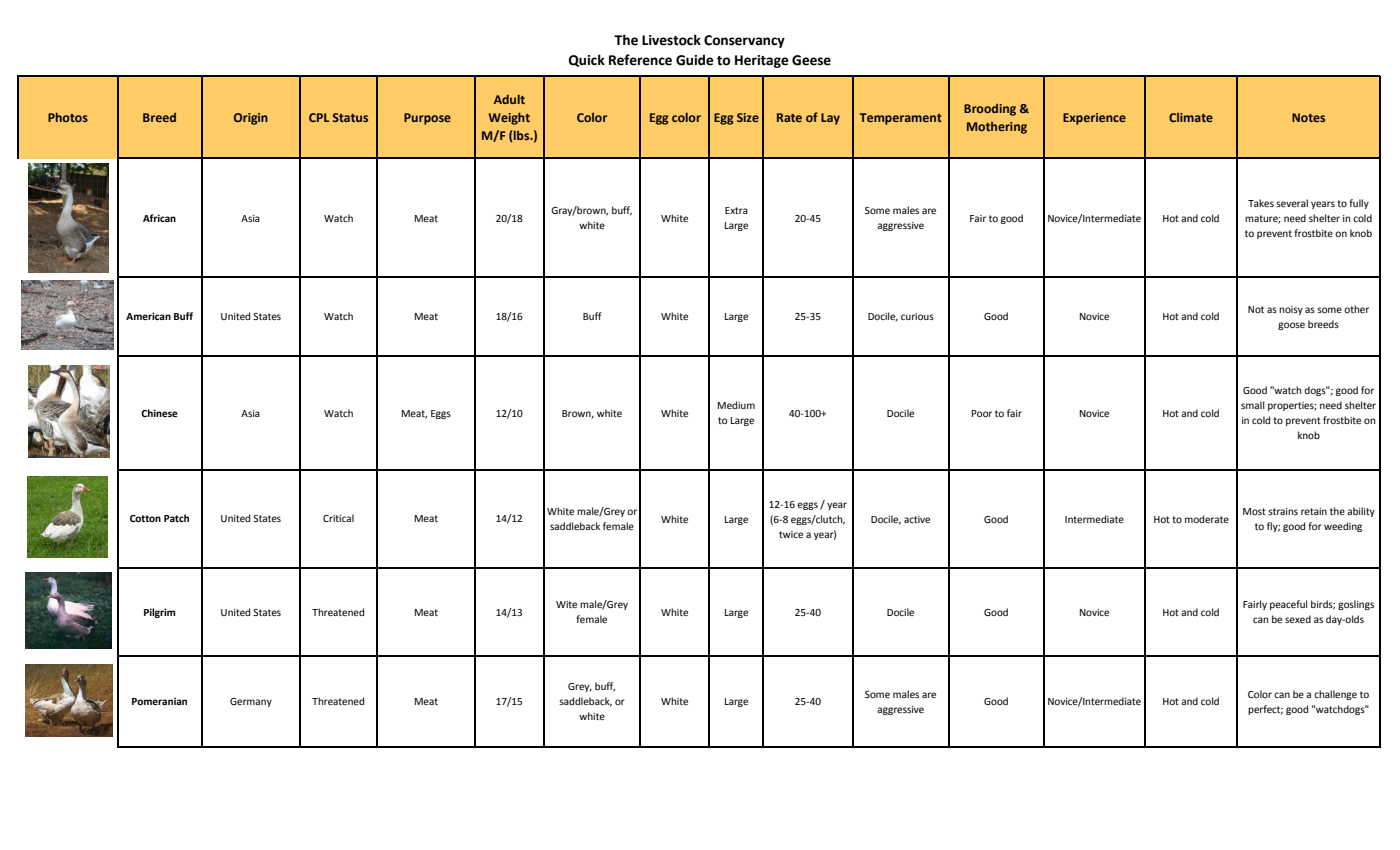 The image size is (1400, 850). What do you see at coordinates (695, 60) in the screenshot?
I see `Guide` at bounding box center [695, 60].
